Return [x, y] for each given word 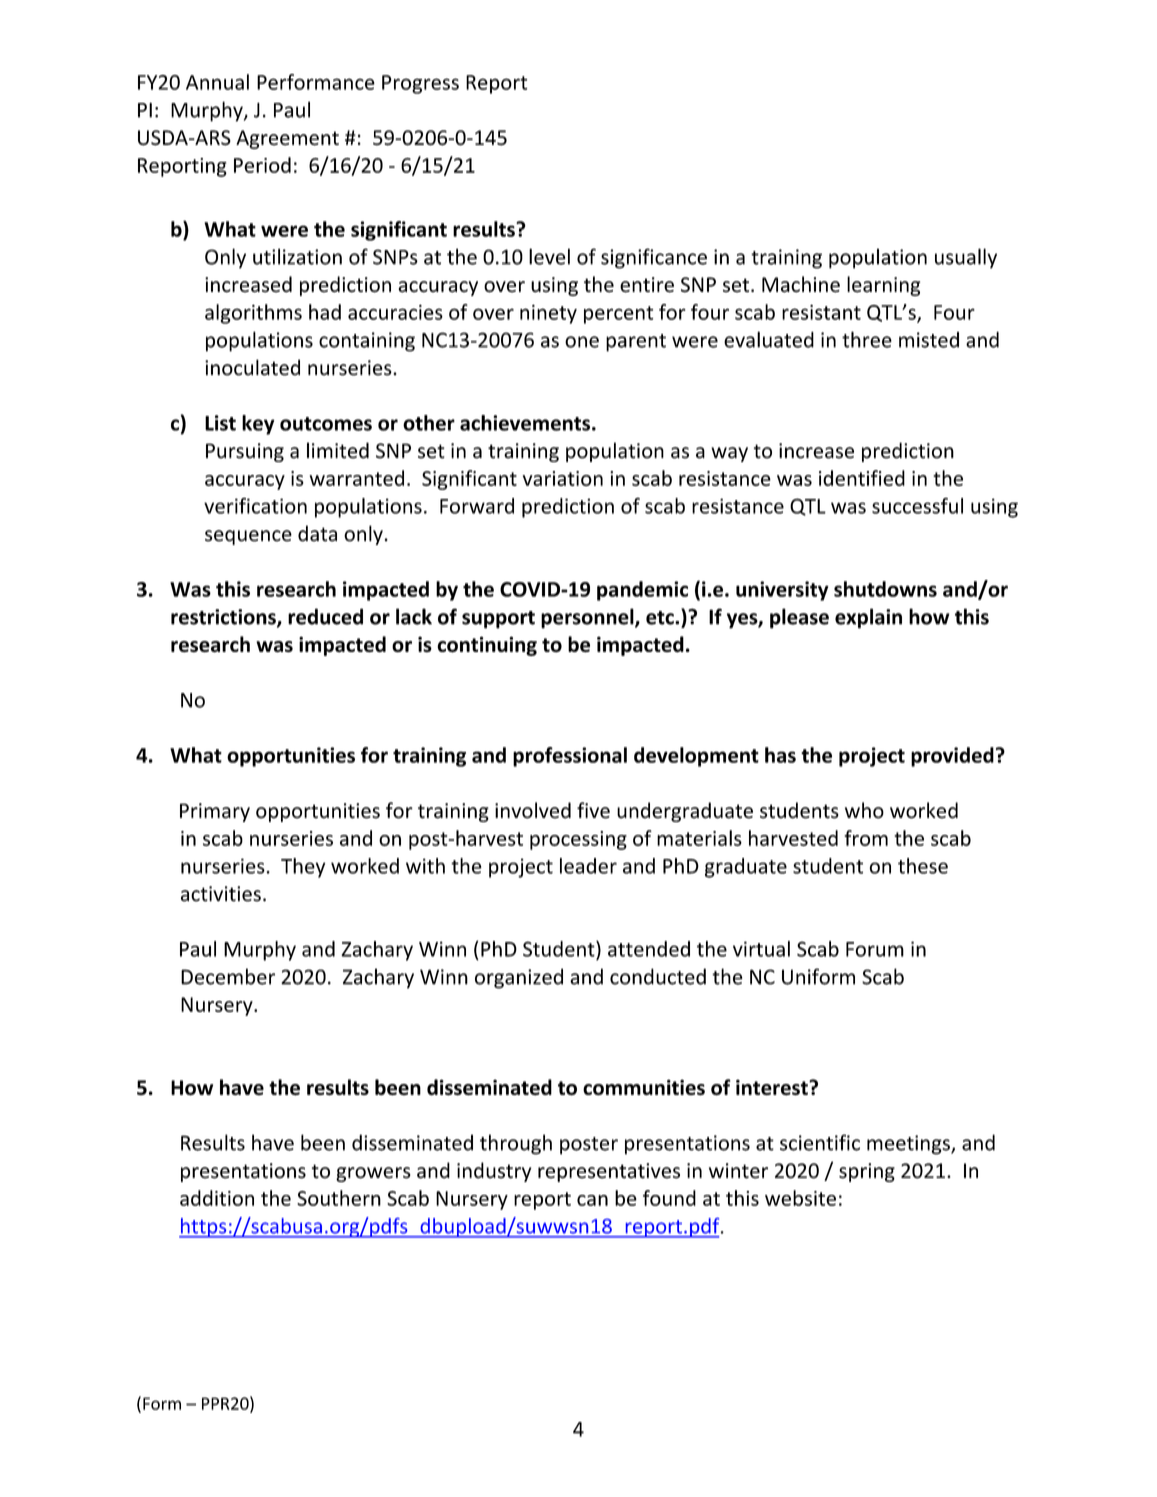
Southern [339, 1198]
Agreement [287, 139]
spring [867, 1172]
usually [966, 258]
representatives [609, 1172]
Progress [420, 84]
